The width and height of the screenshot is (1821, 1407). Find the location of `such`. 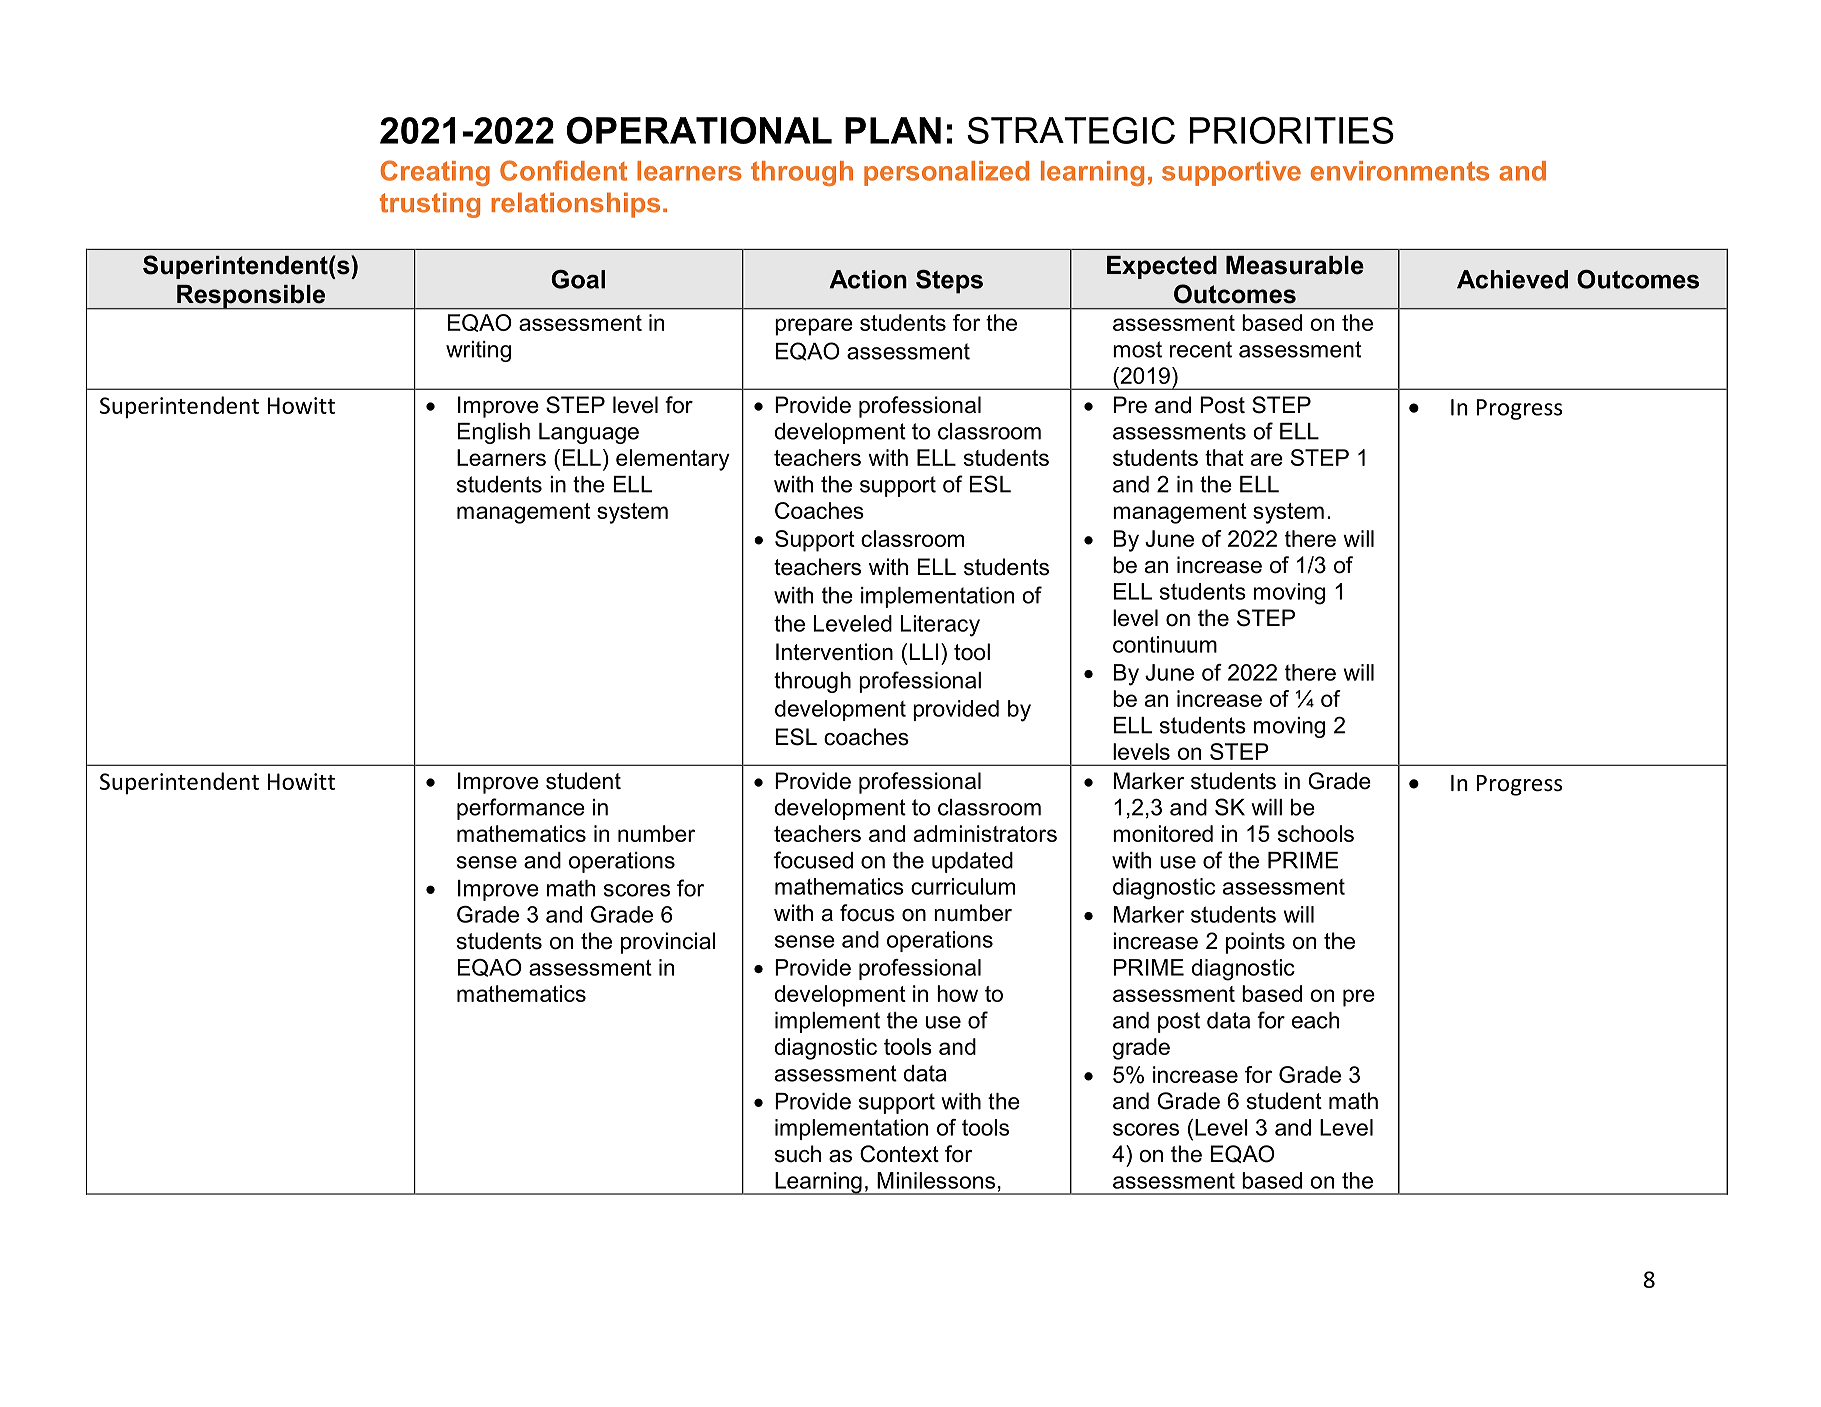

such is located at coordinates (798, 1154).
